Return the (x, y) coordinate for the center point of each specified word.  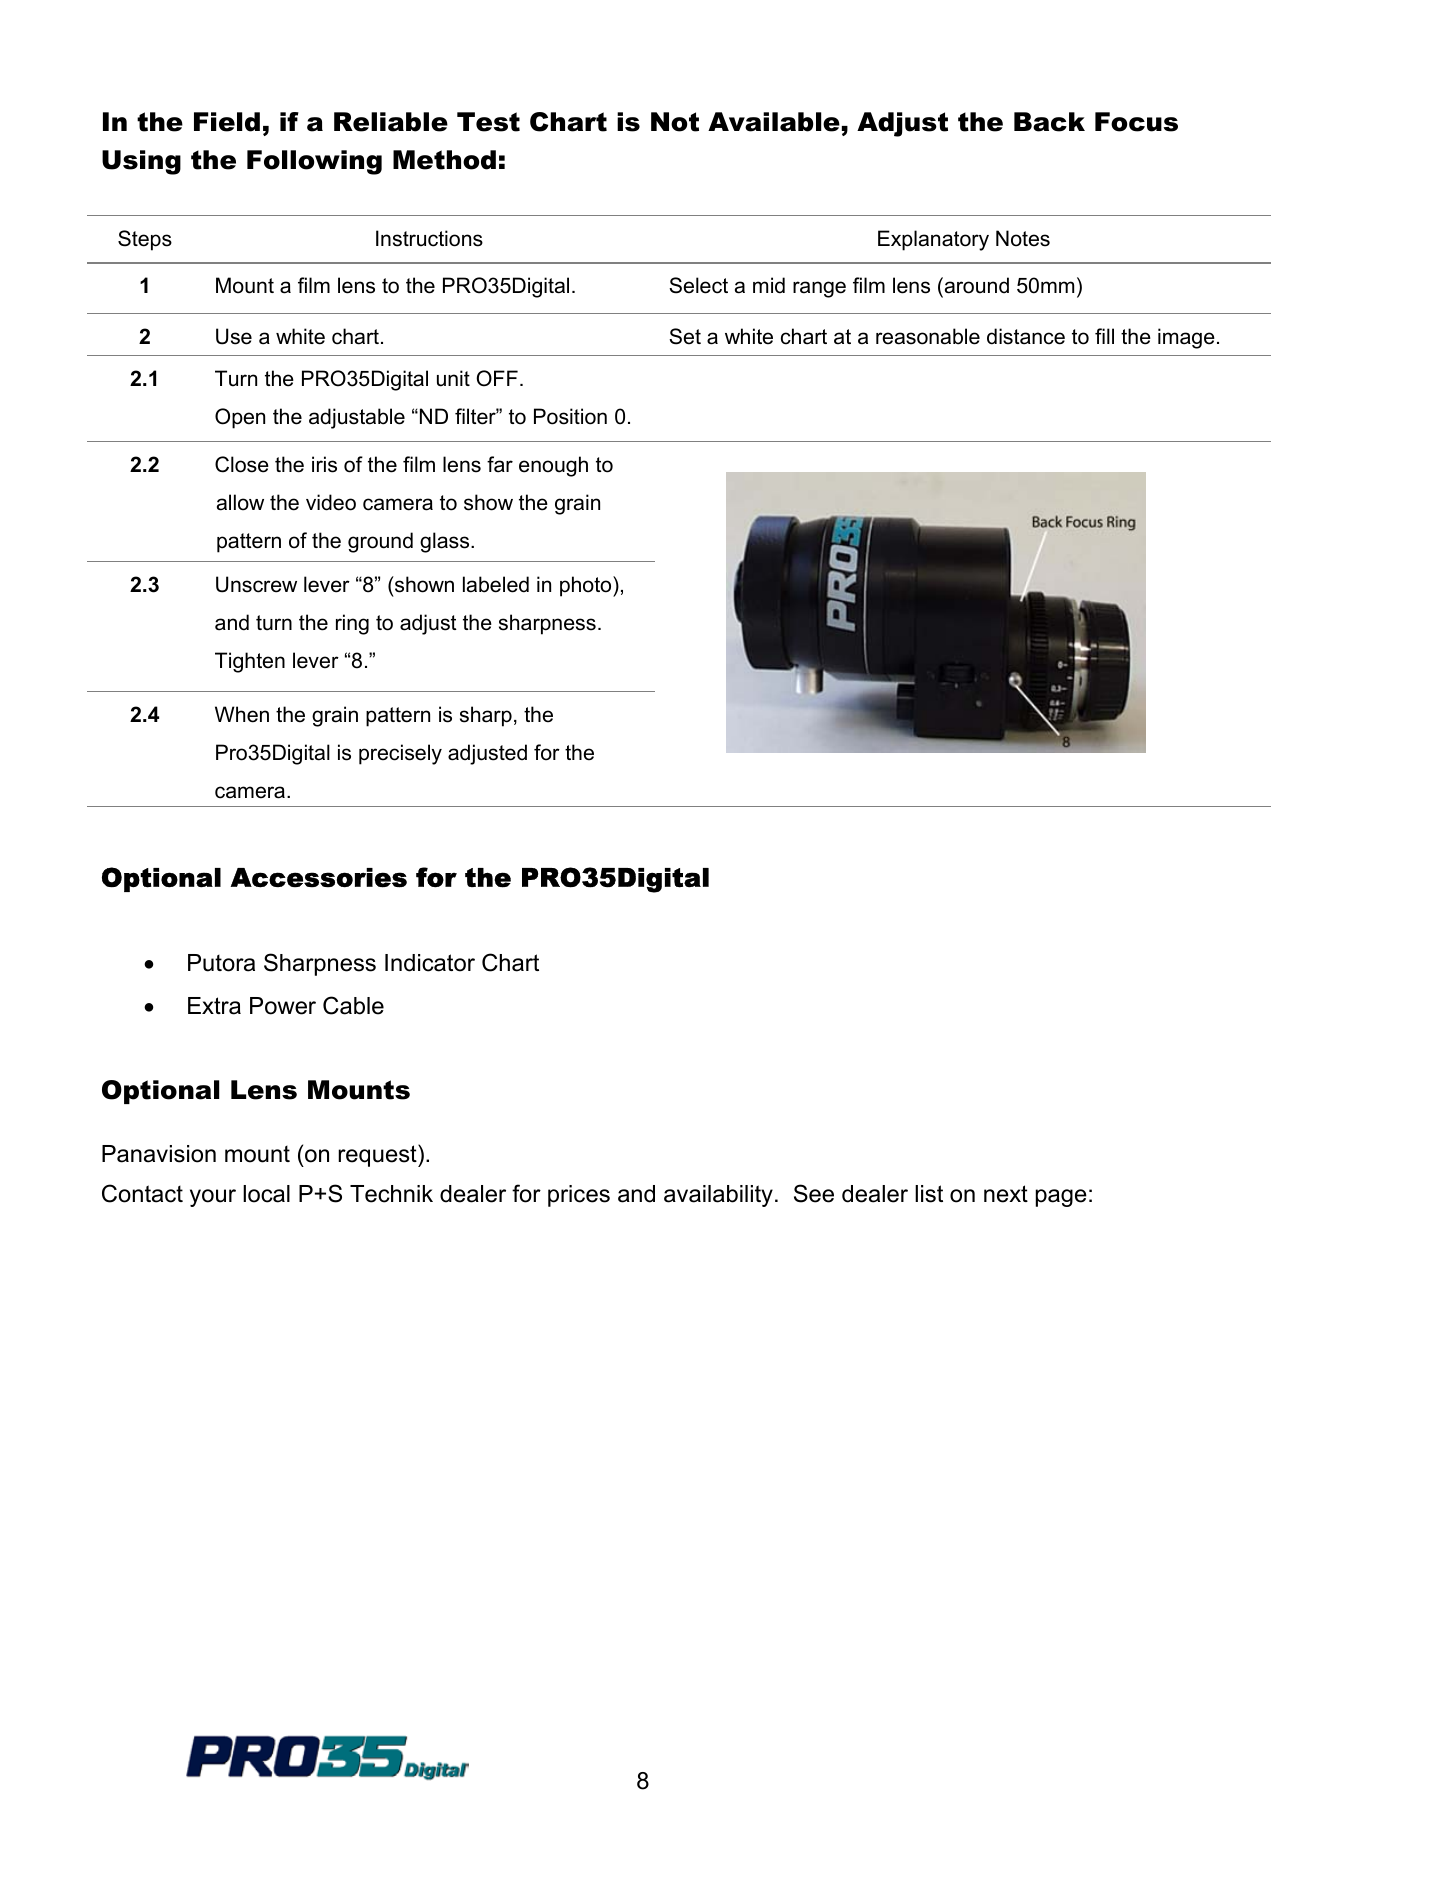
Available (774, 122)
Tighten (250, 662)
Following (314, 162)
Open (240, 418)
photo (587, 586)
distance (1026, 336)
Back (1049, 122)
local (266, 1194)
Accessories (319, 878)
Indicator (430, 963)
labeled (496, 584)
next (1006, 1194)
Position (570, 416)
